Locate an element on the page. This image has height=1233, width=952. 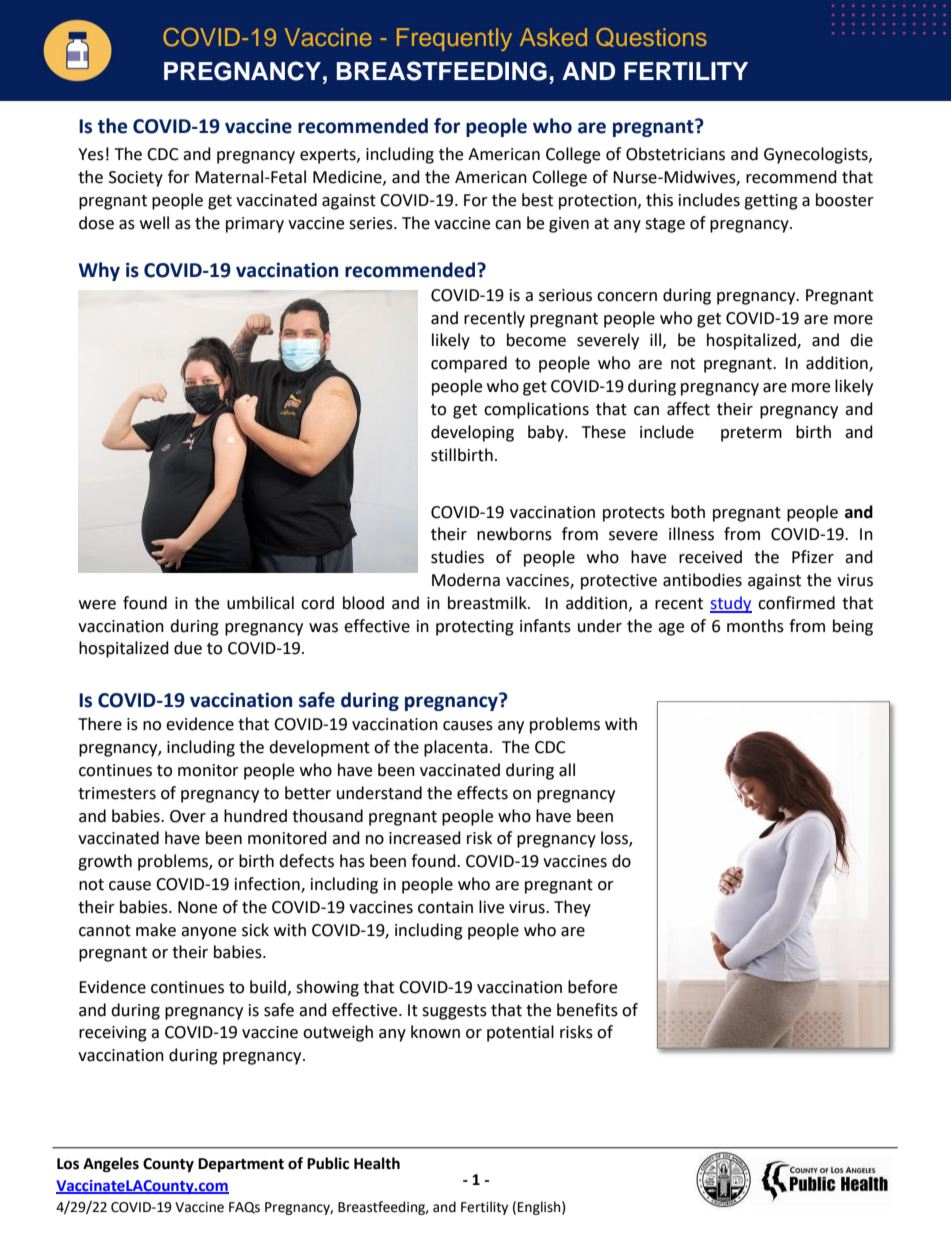
benefits is located at coordinates (587, 1010).
